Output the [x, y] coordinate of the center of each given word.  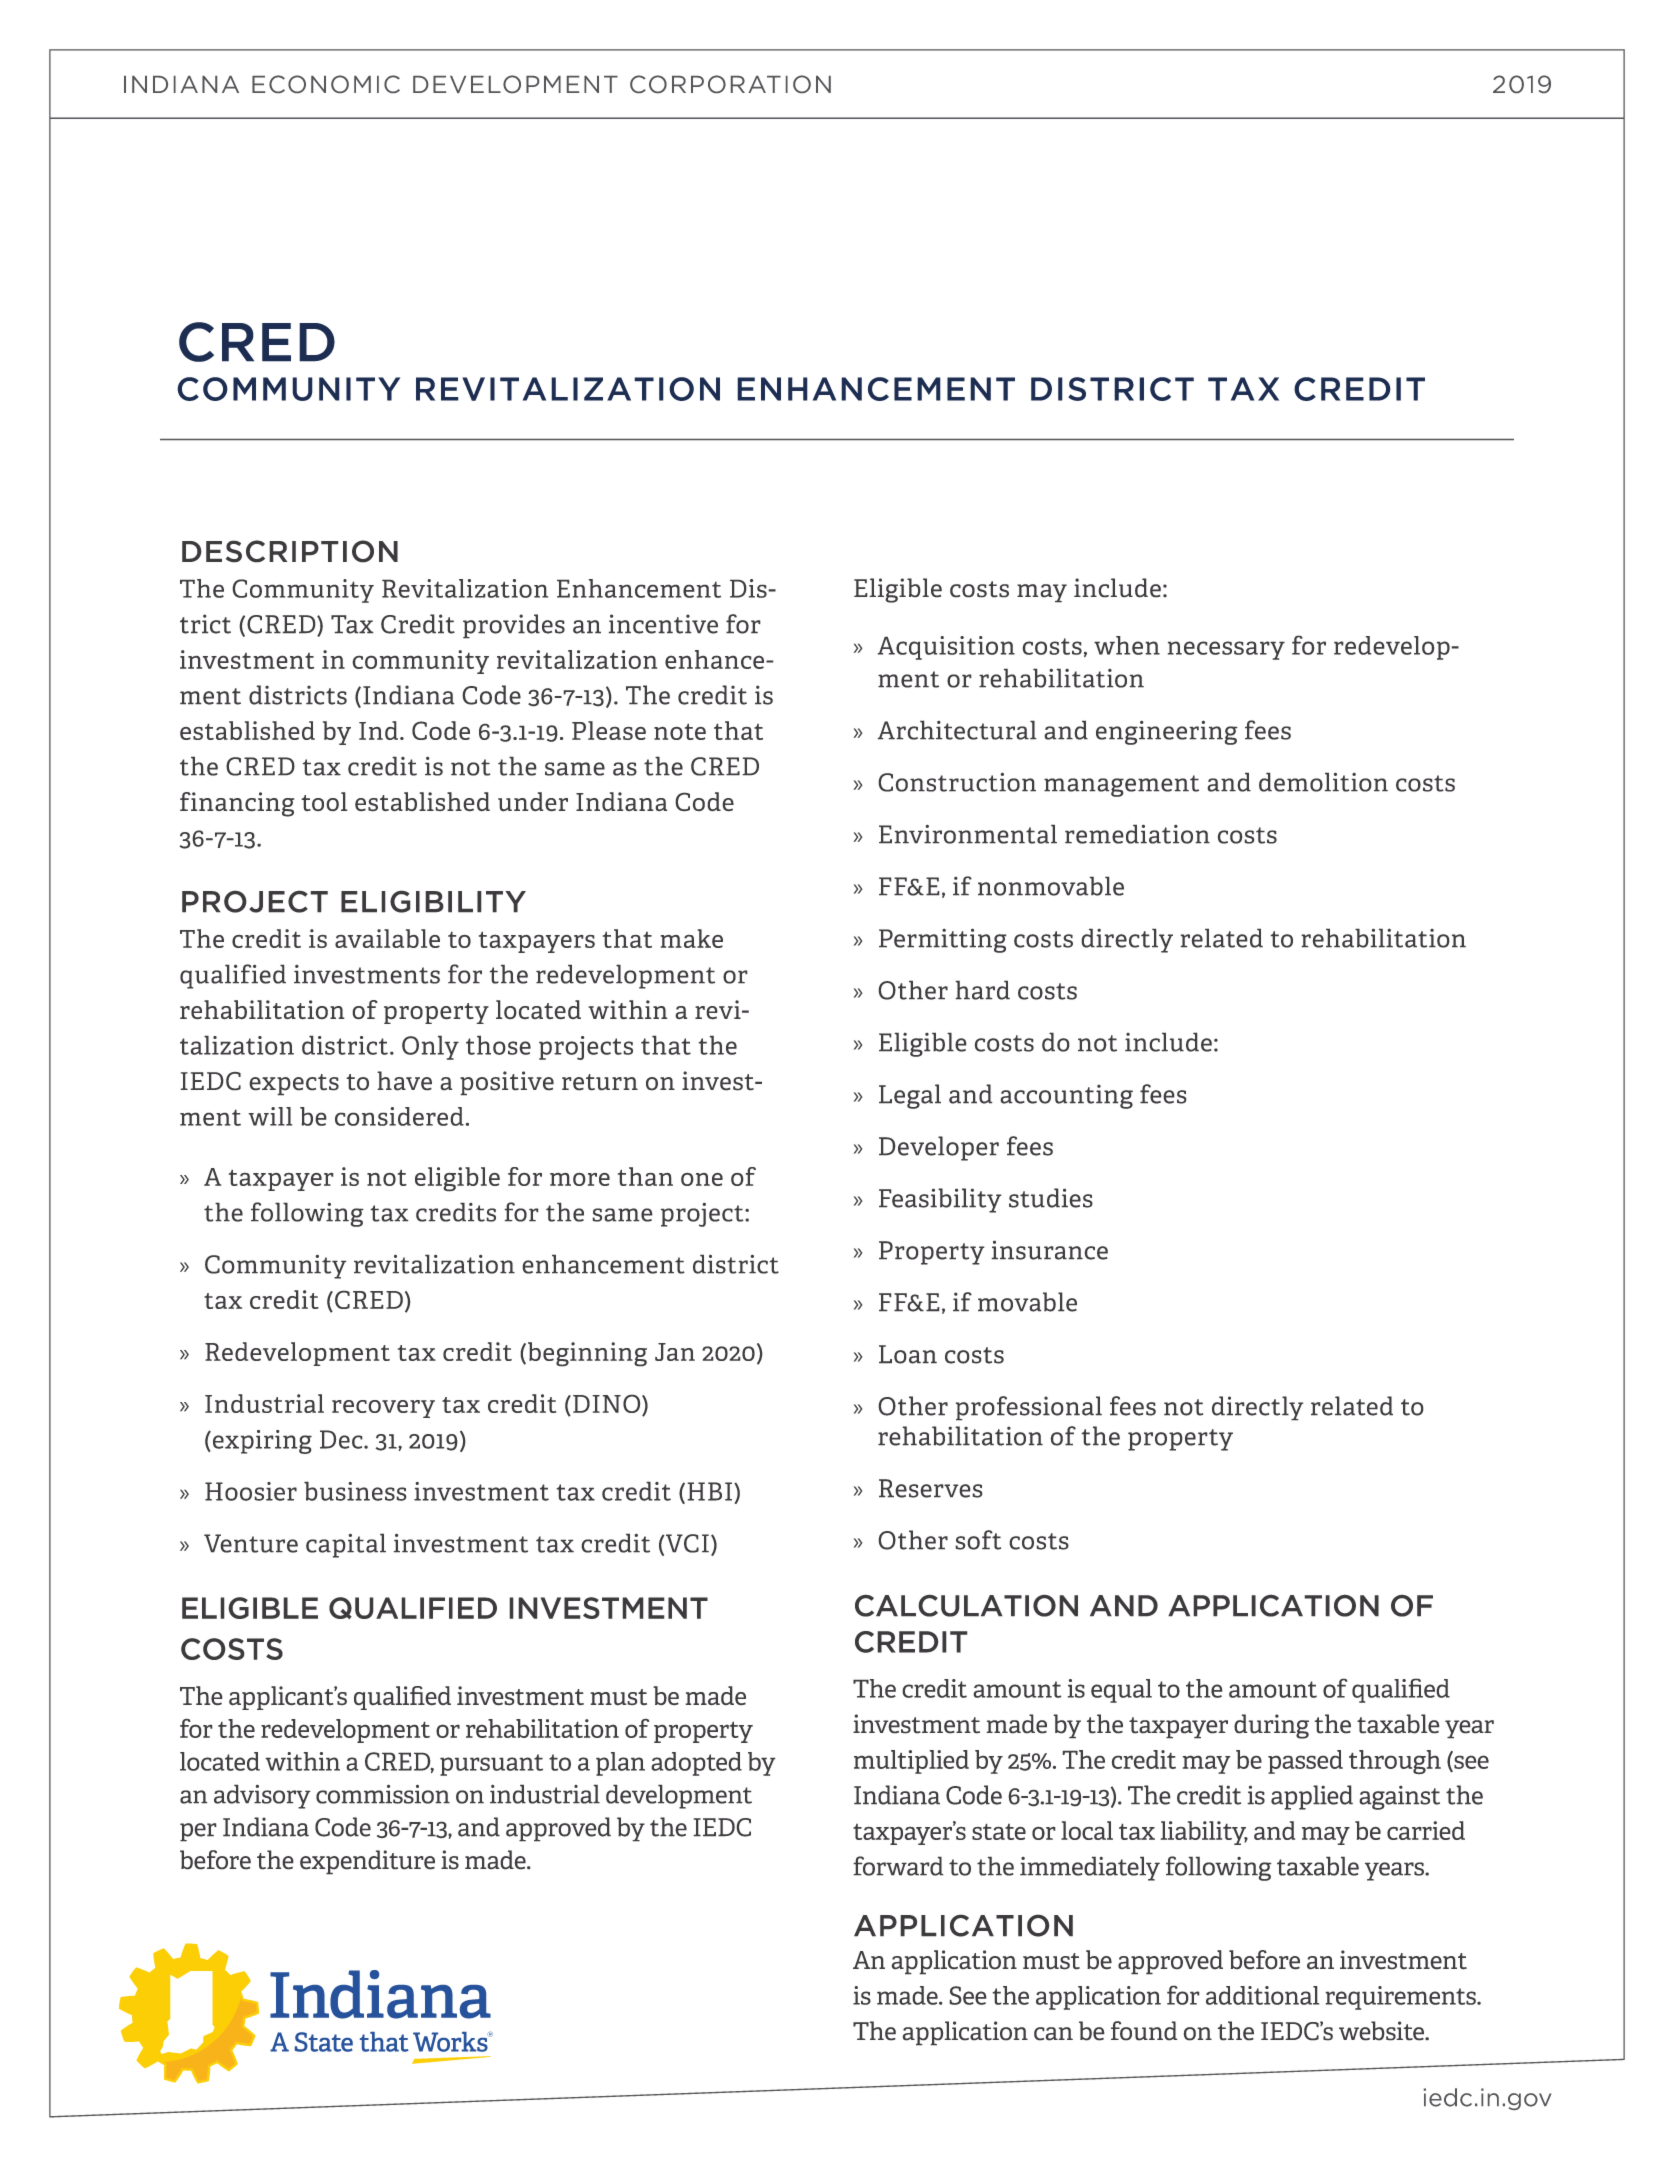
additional [1262, 1995]
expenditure [367, 1862]
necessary [1226, 650]
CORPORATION [730, 84]
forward [898, 1866]
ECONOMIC [326, 84]
